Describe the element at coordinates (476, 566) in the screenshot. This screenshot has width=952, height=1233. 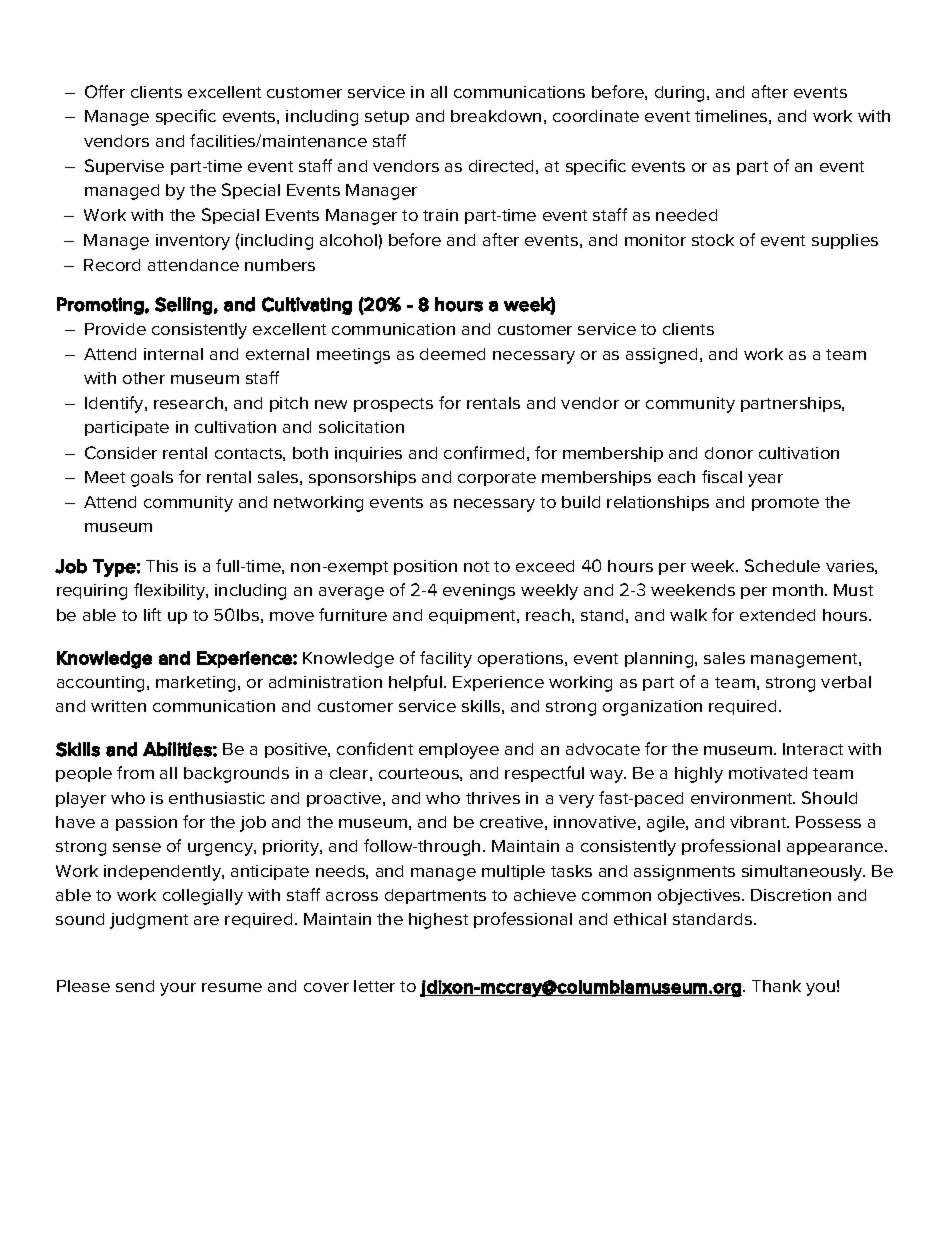
I see `not` at that location.
